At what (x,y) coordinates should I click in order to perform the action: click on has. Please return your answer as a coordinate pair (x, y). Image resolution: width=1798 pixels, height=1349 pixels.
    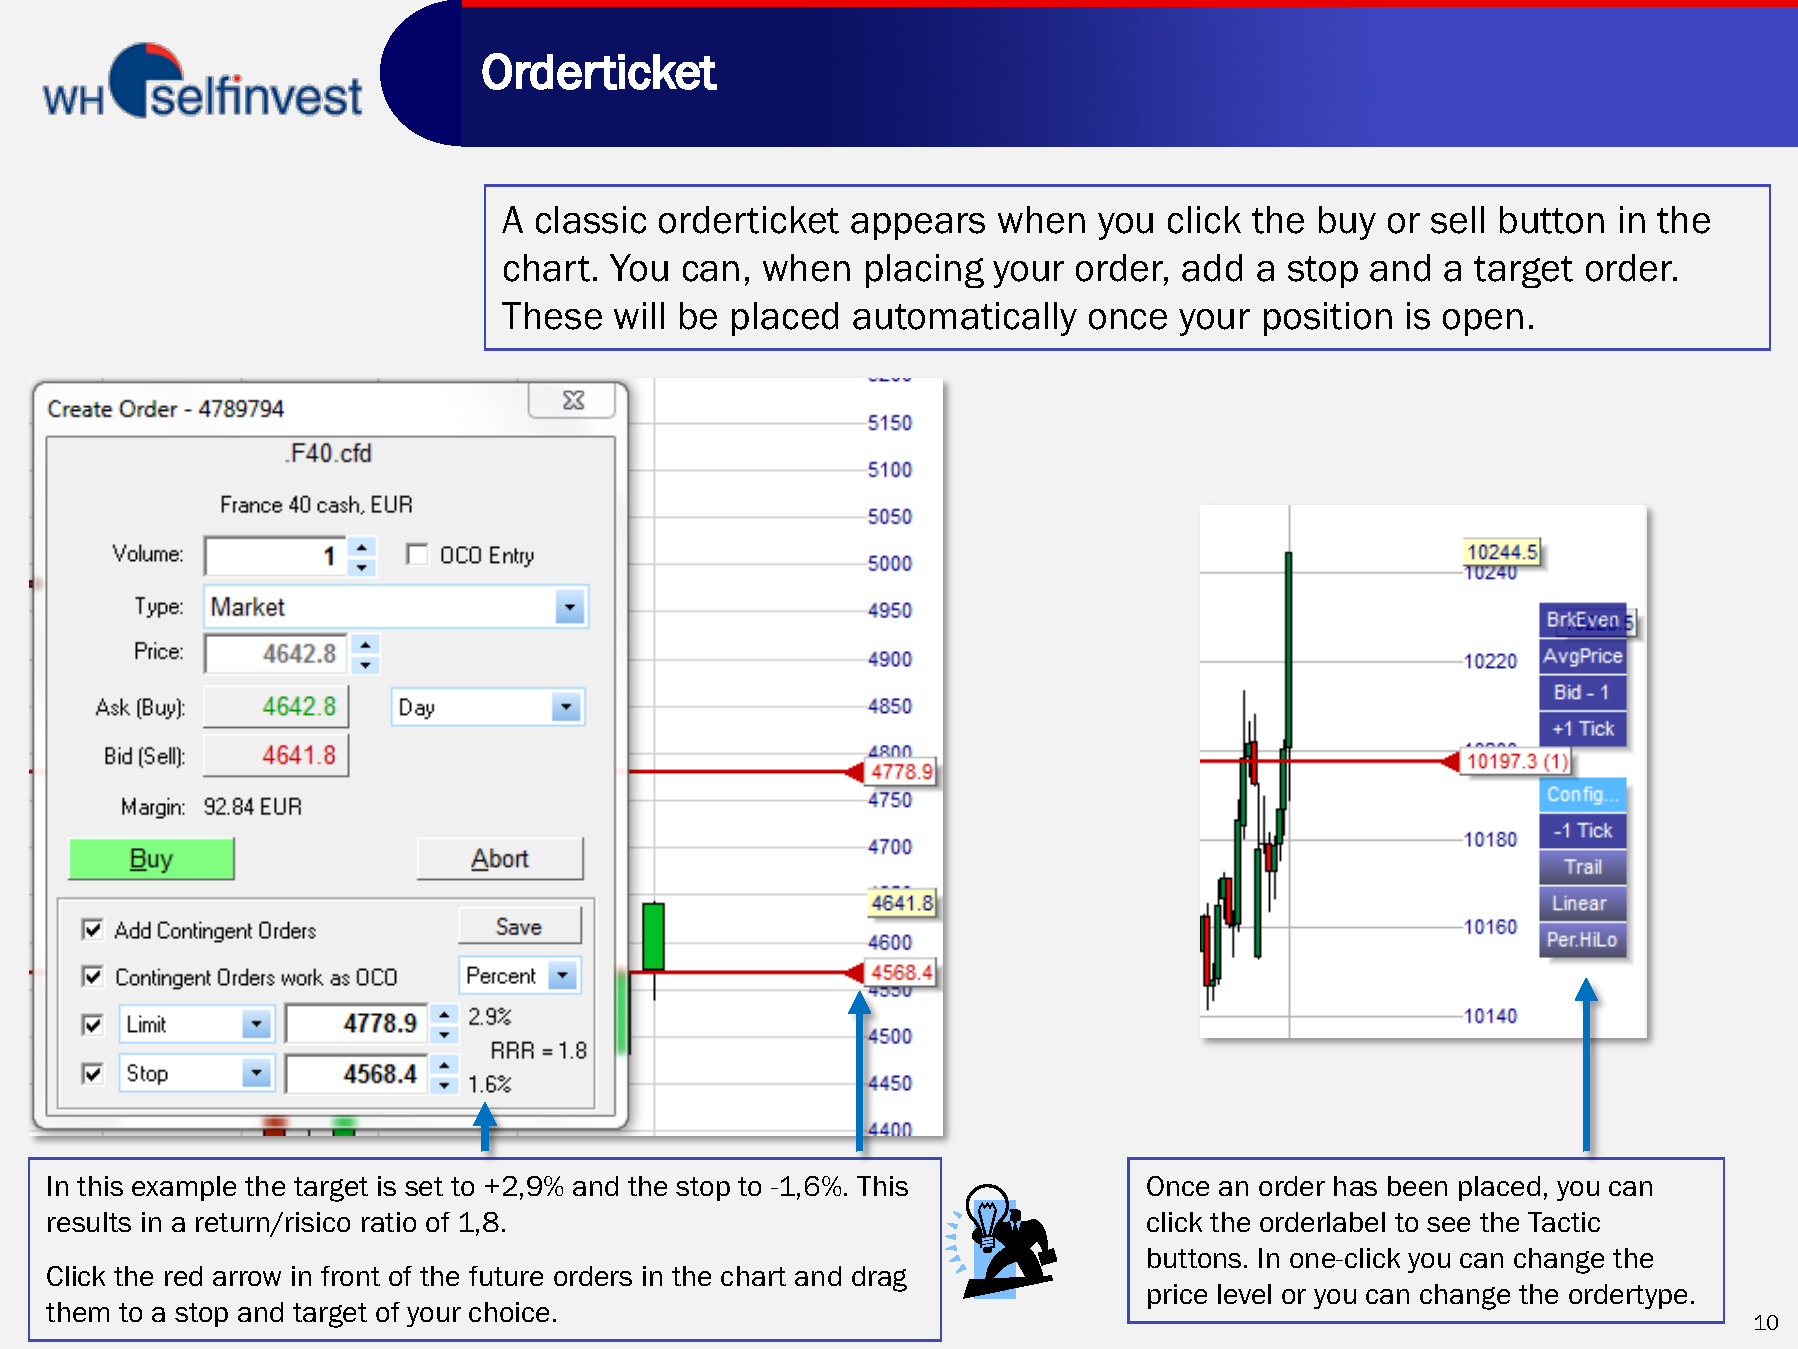
    Looking at the image, I should click on (1355, 1186).
